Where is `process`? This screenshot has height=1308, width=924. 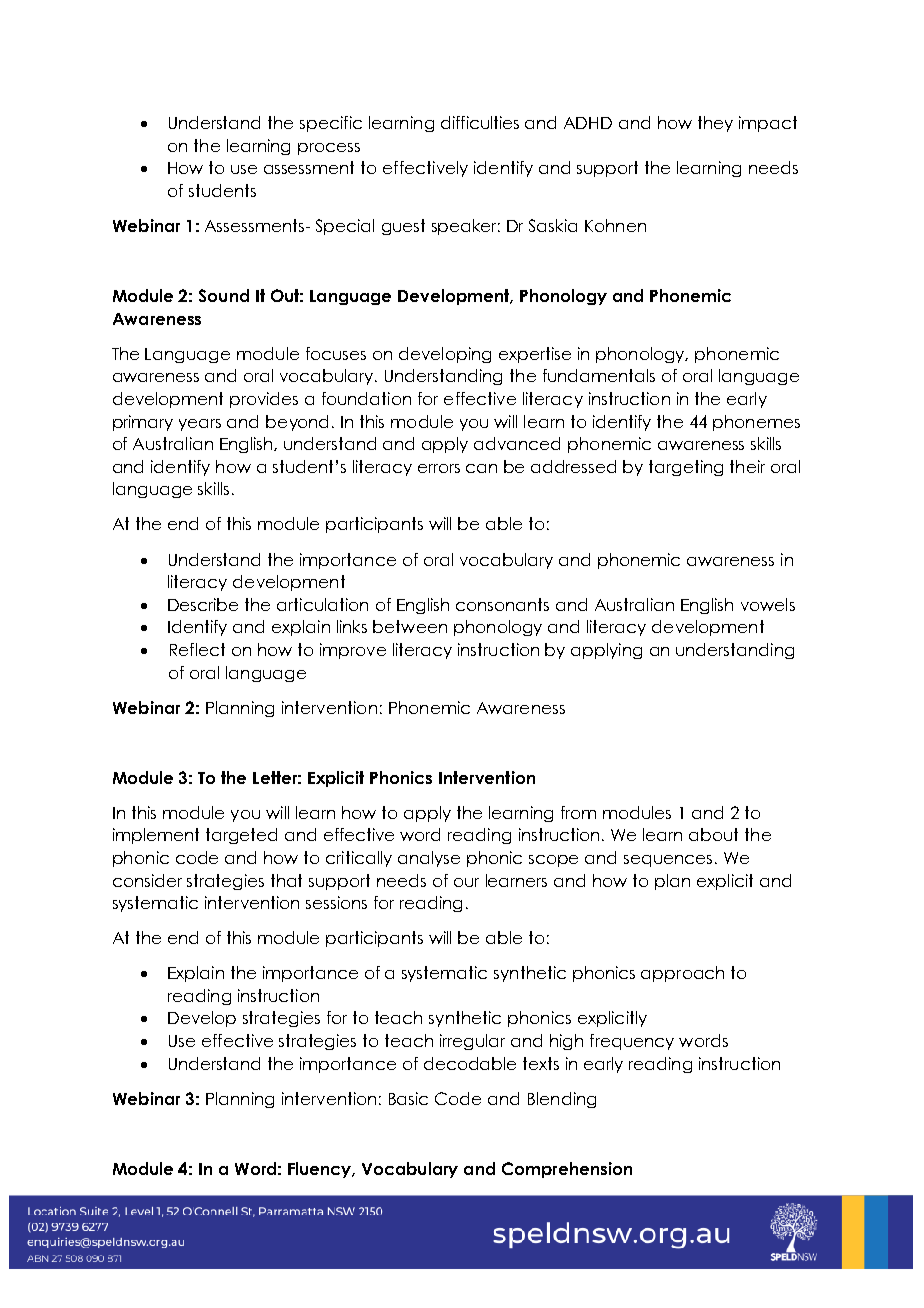 process is located at coordinates (329, 149).
